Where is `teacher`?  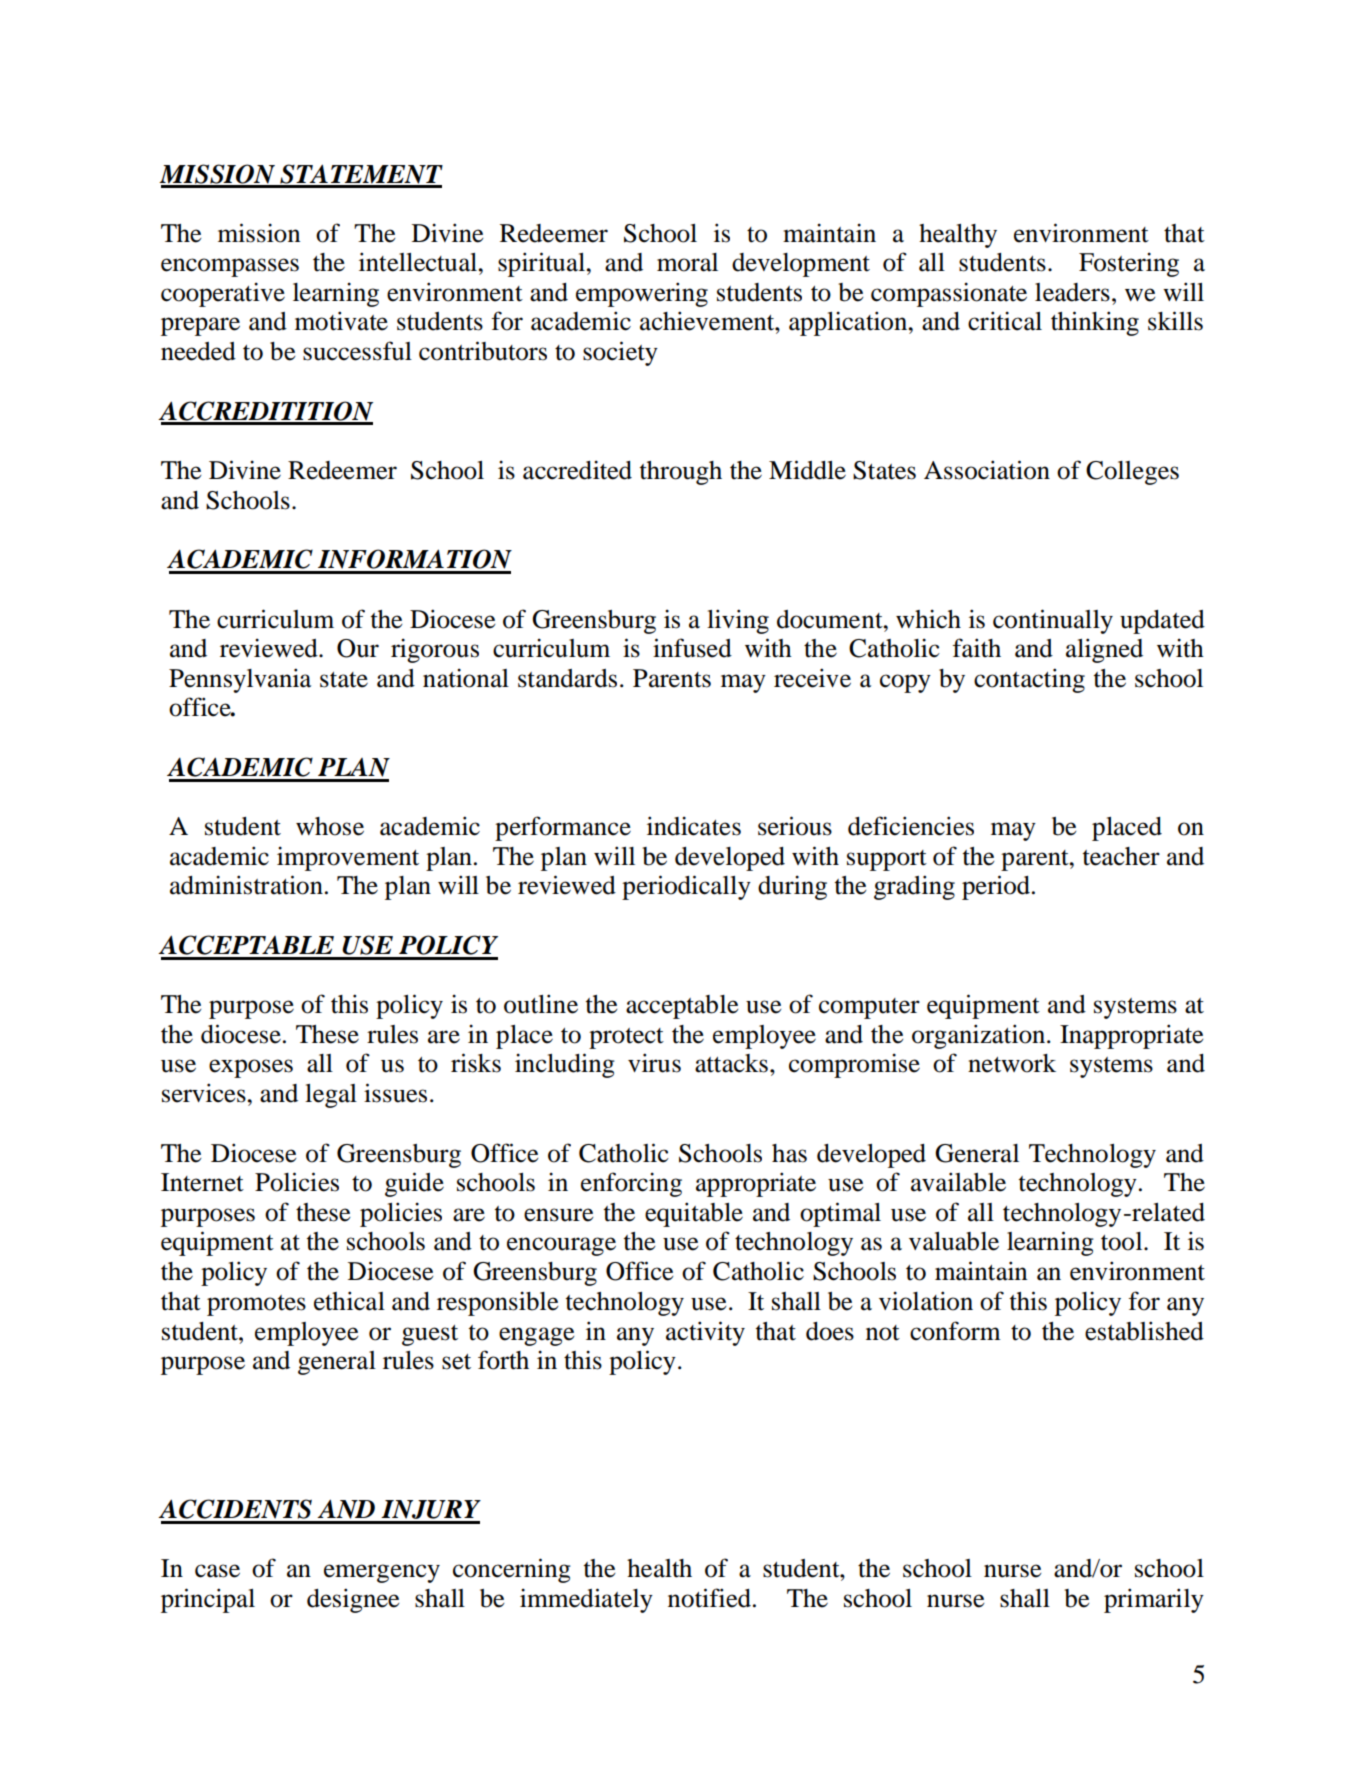
teacher is located at coordinates (1121, 856).
